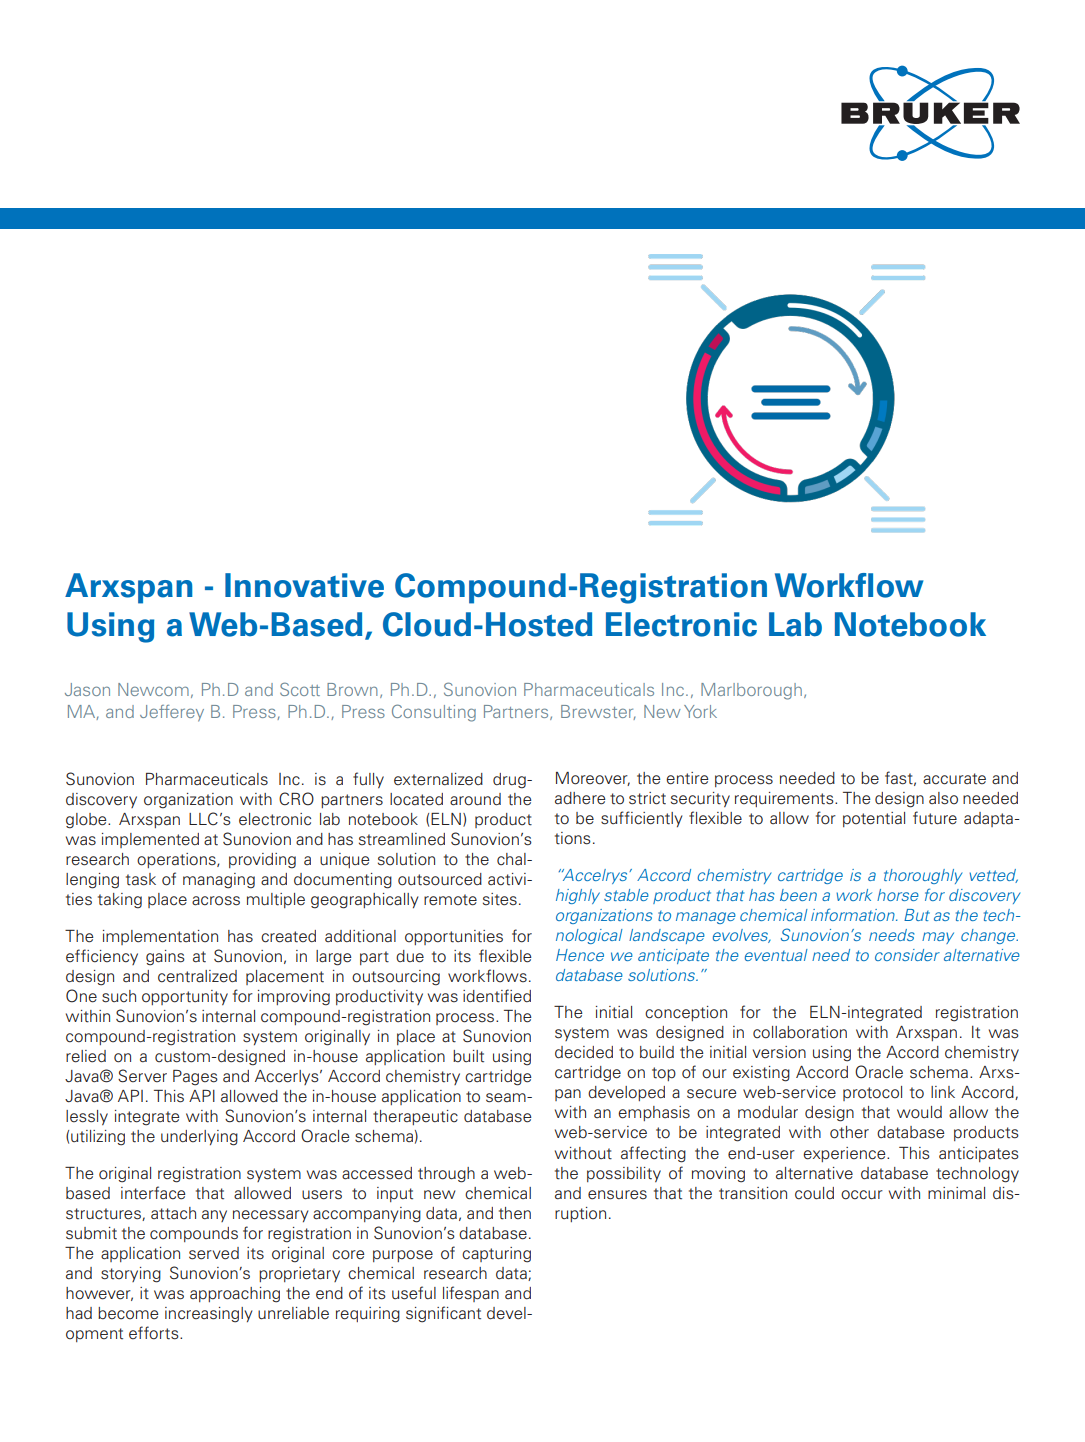 This screenshot has height=1442, width=1085. I want to click on Marlborough, so click(751, 691).
